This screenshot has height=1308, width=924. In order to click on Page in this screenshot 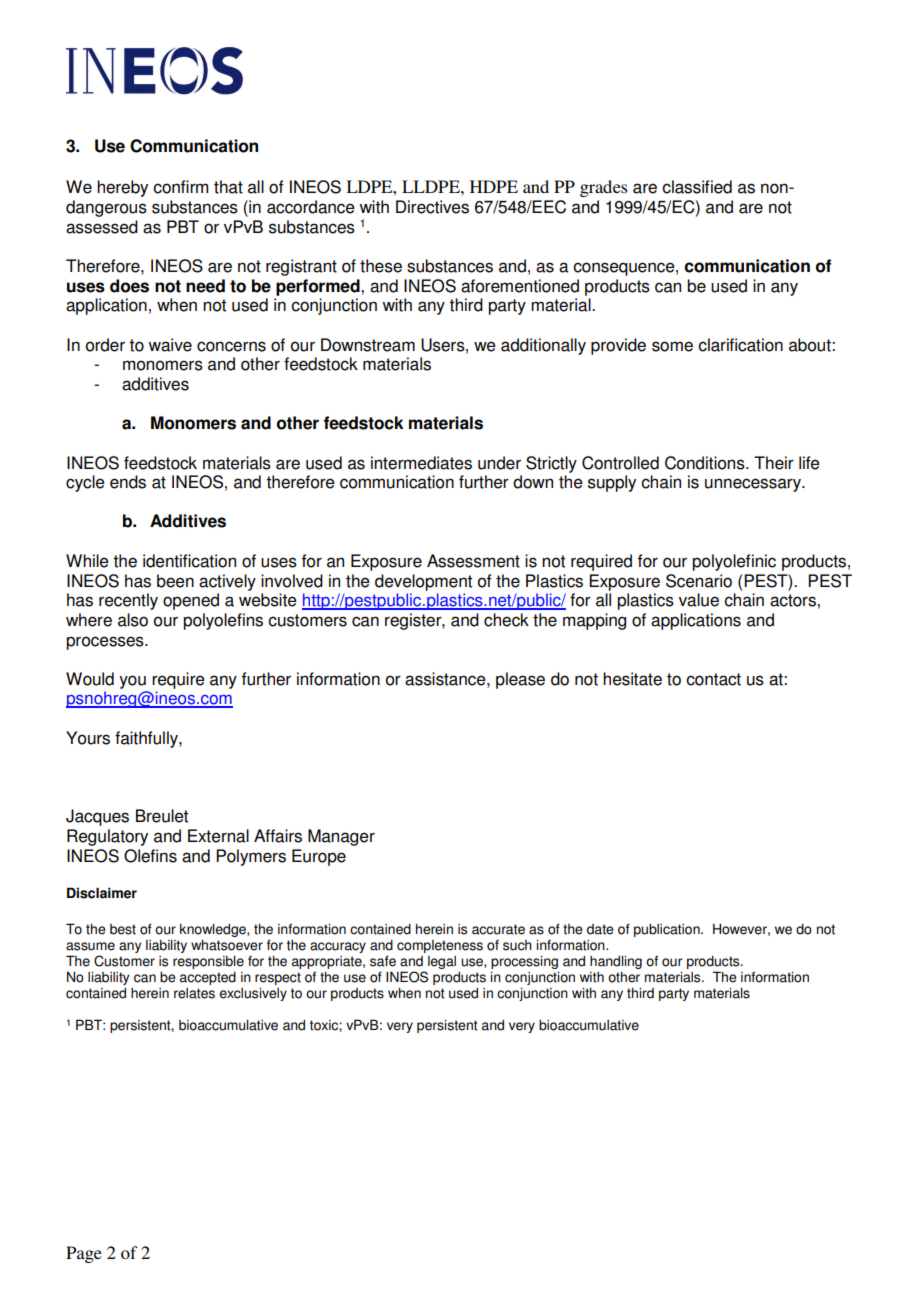, I will do `click(84, 1254)`.
